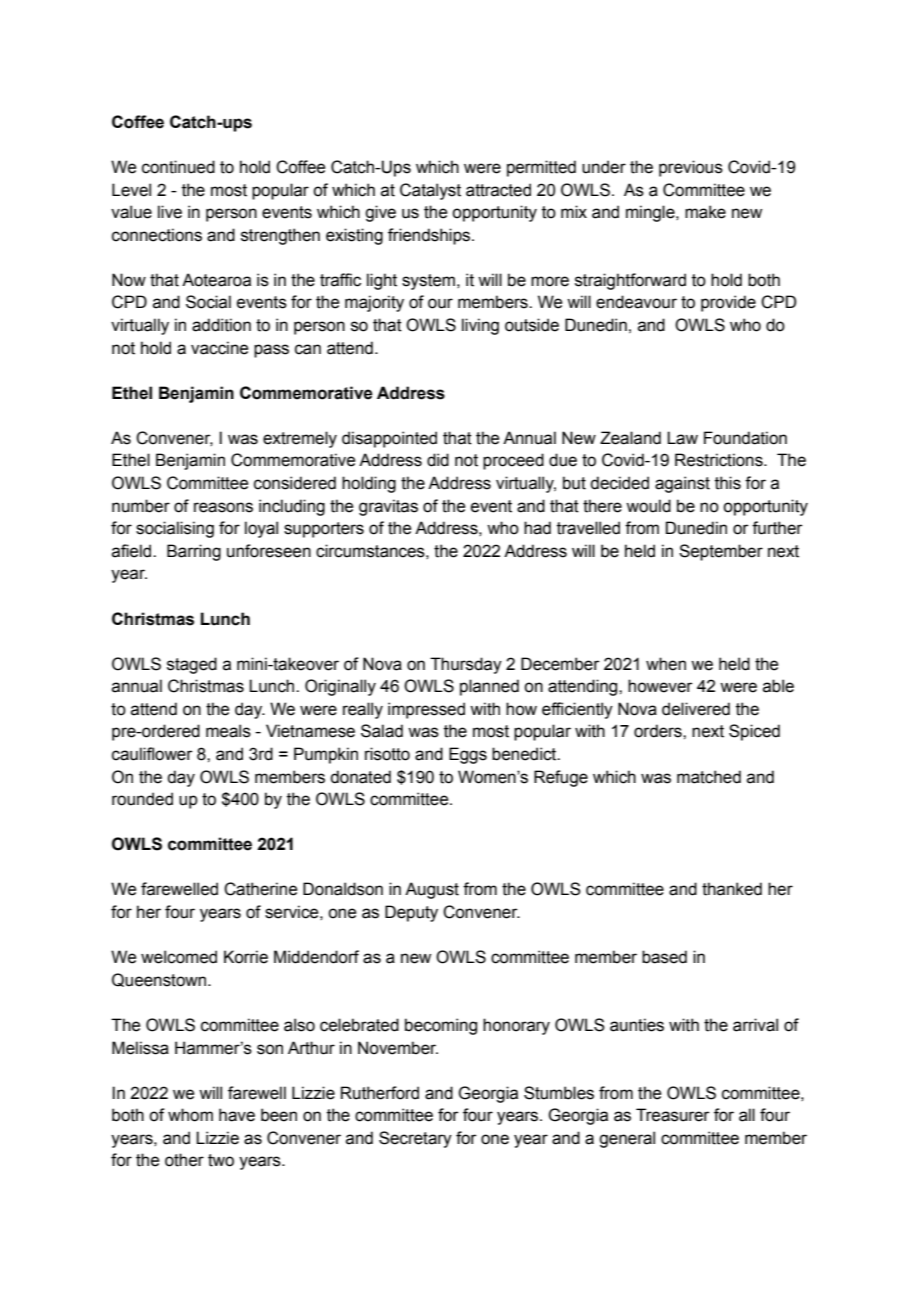  Describe the element at coordinates (192, 665) in the screenshot. I see `staged` at that location.
